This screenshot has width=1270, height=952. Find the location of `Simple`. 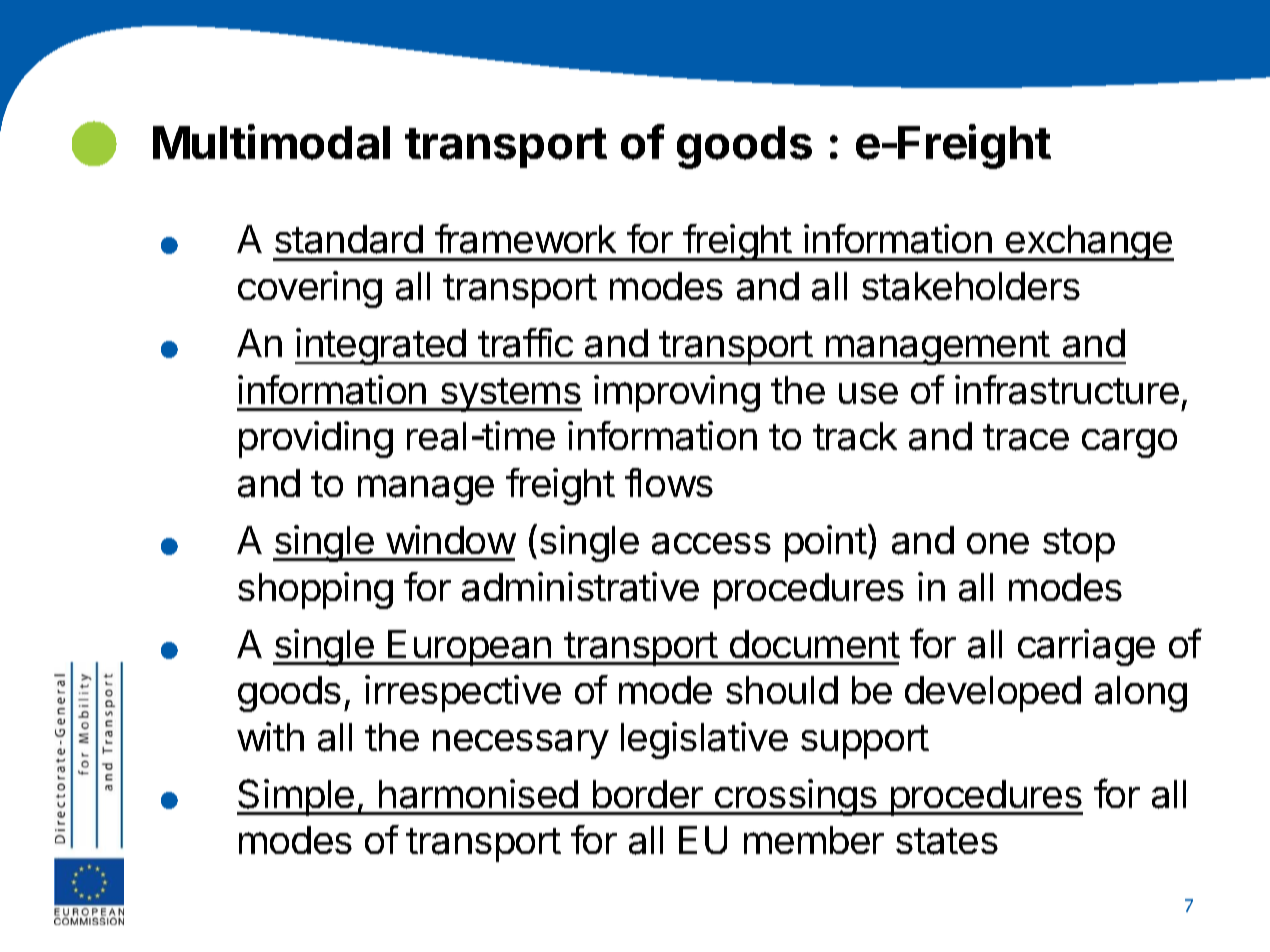

Simple is located at coordinates (296, 797).
